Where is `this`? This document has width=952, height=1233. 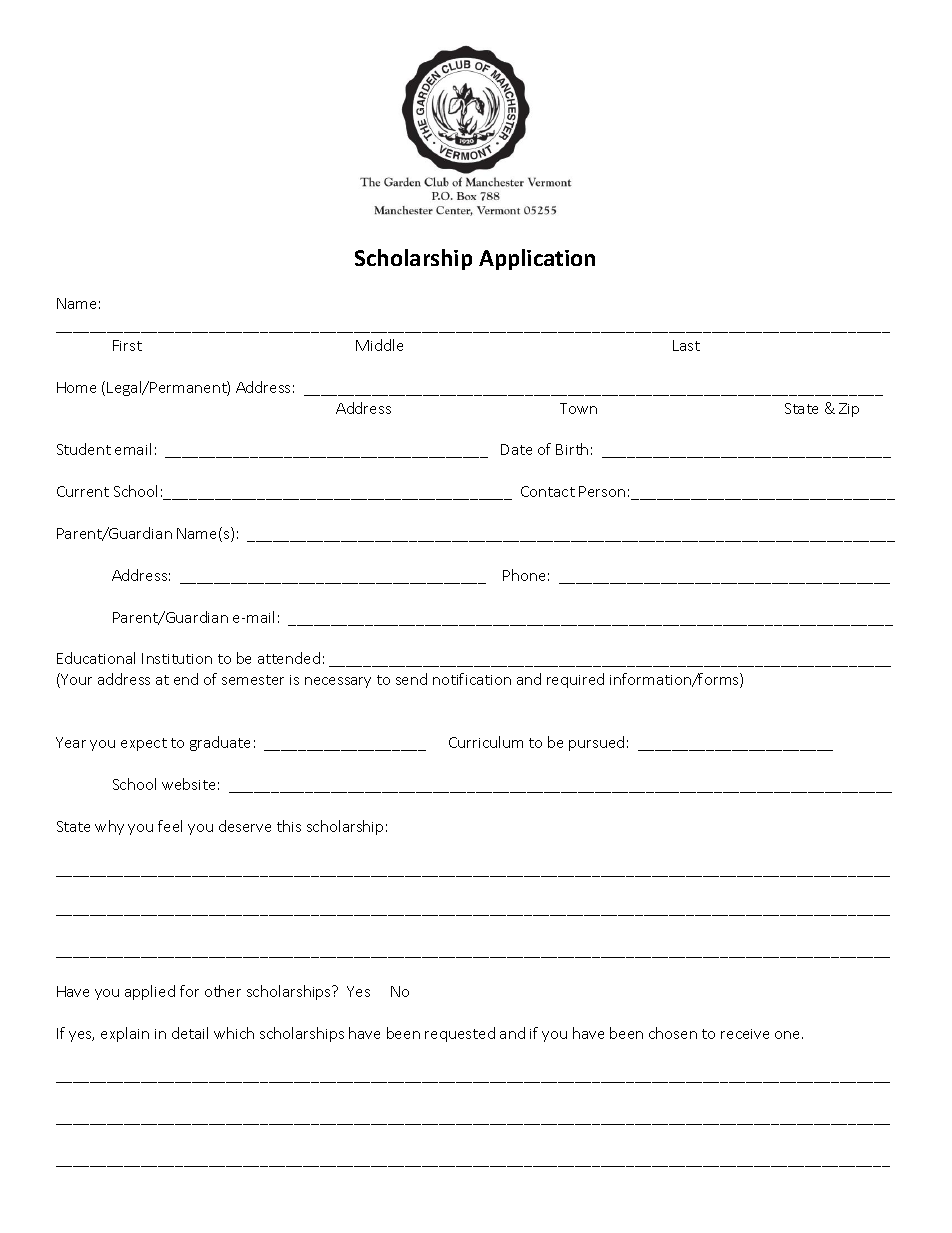 this is located at coordinates (289, 826).
